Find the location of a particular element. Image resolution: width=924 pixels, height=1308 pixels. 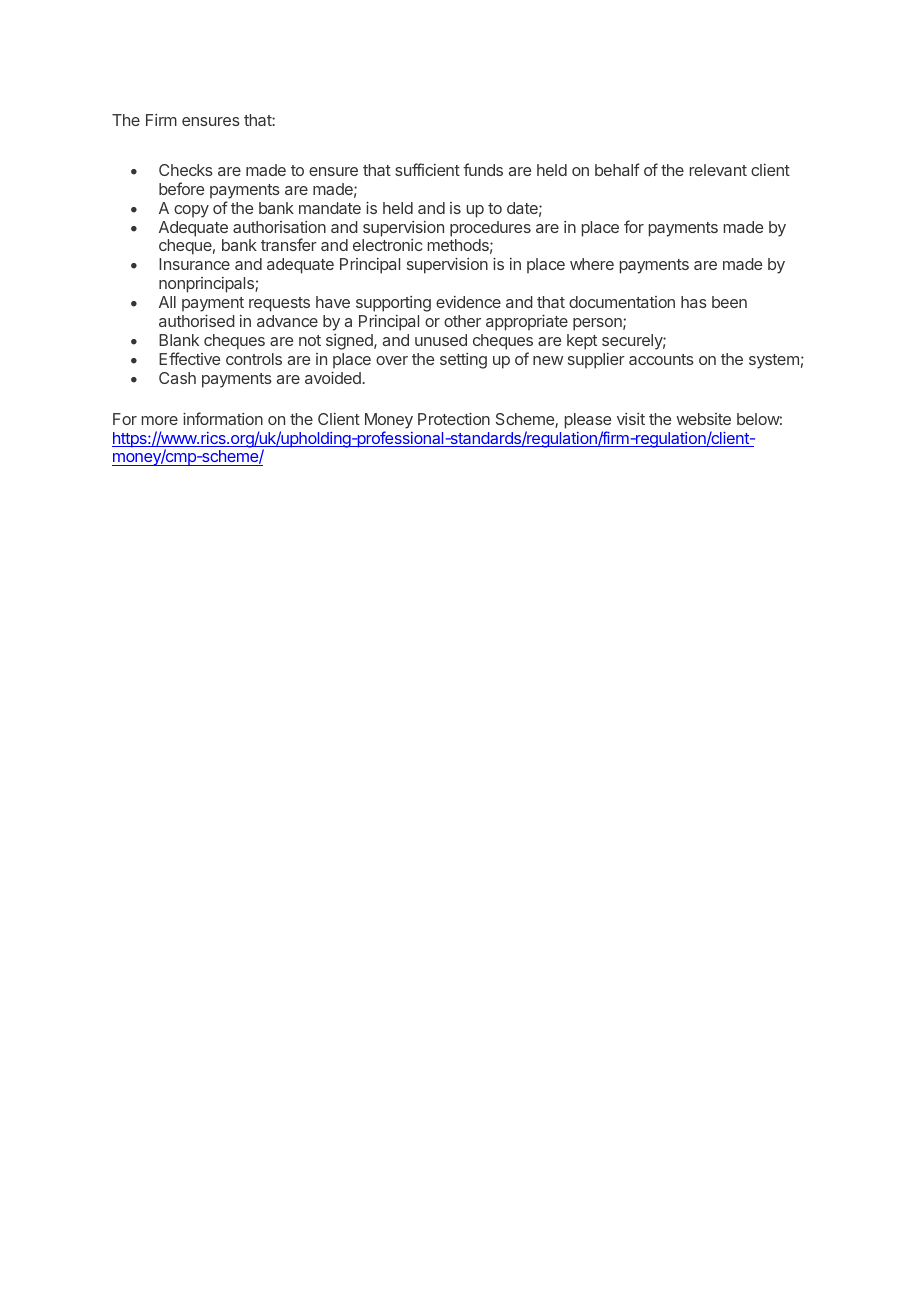

Blank is located at coordinates (179, 340).
